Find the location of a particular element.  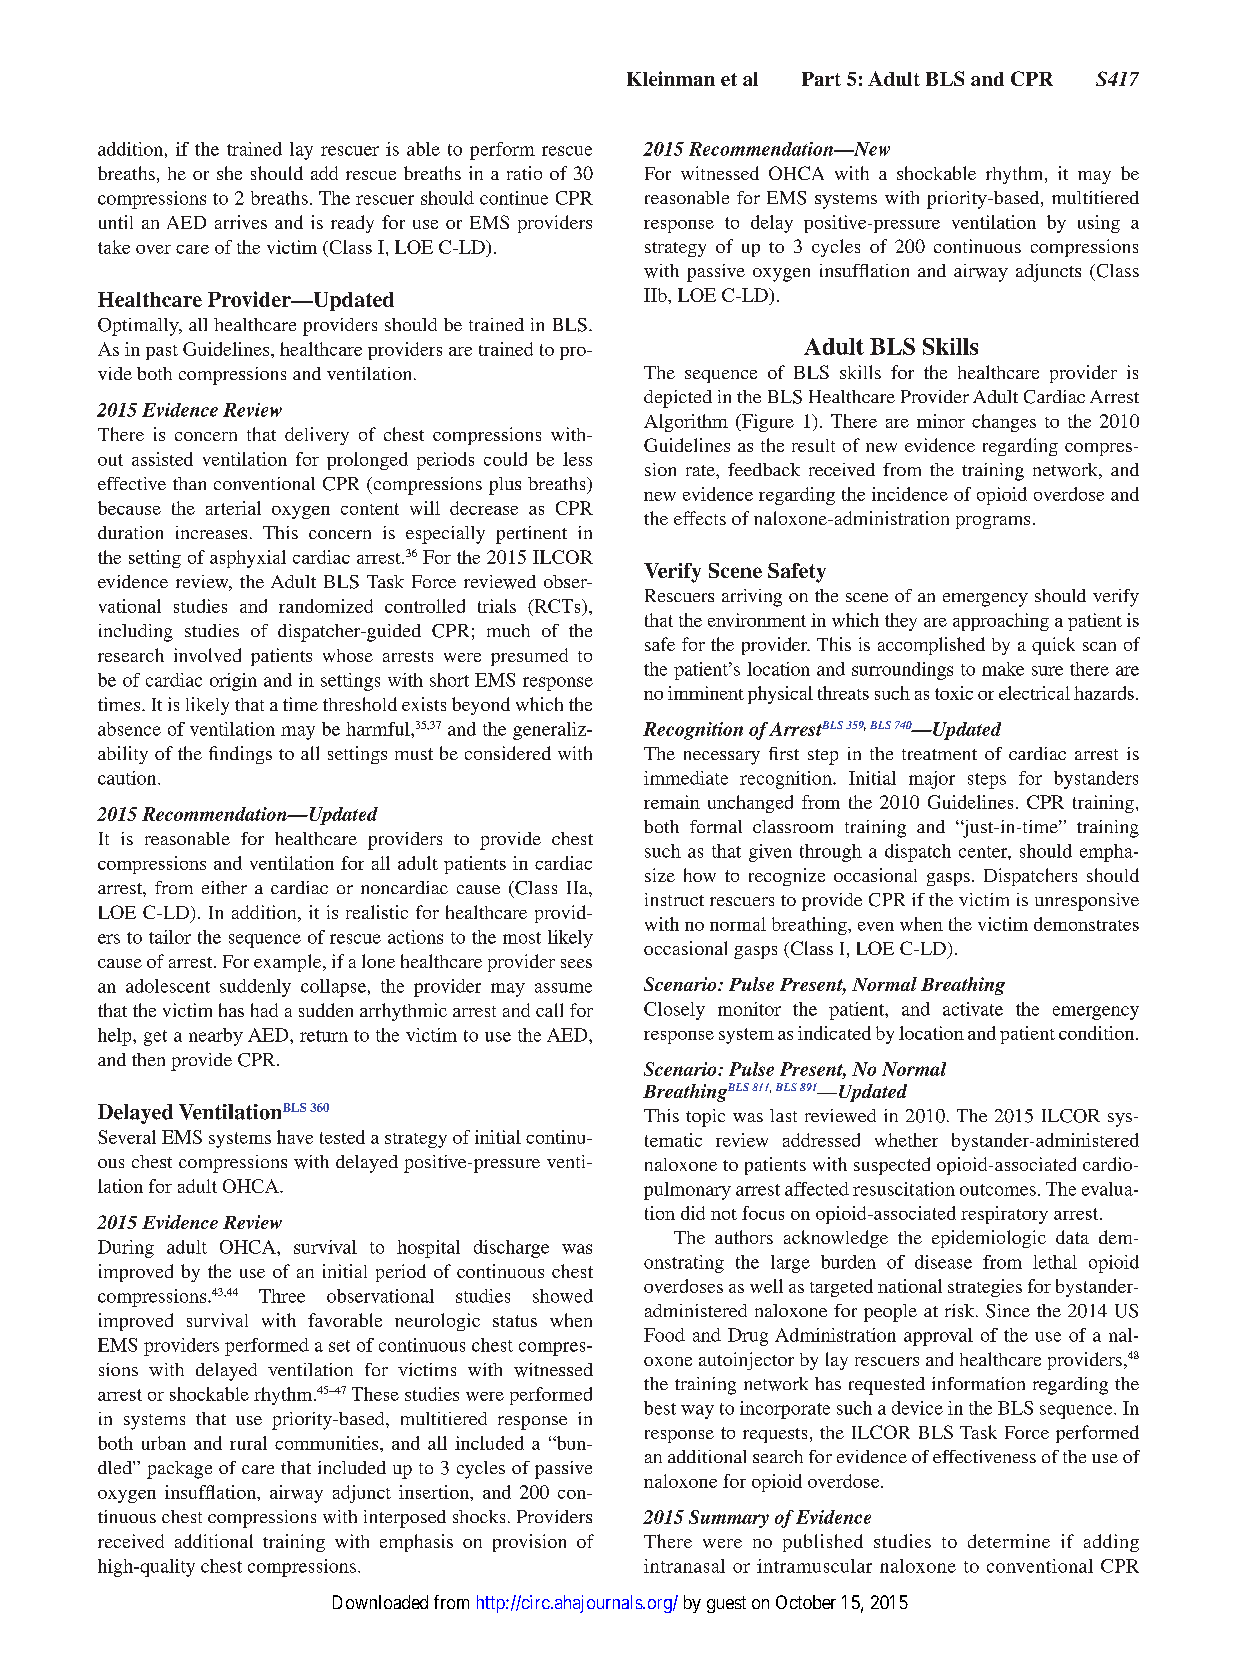

either is located at coordinates (224, 887).
